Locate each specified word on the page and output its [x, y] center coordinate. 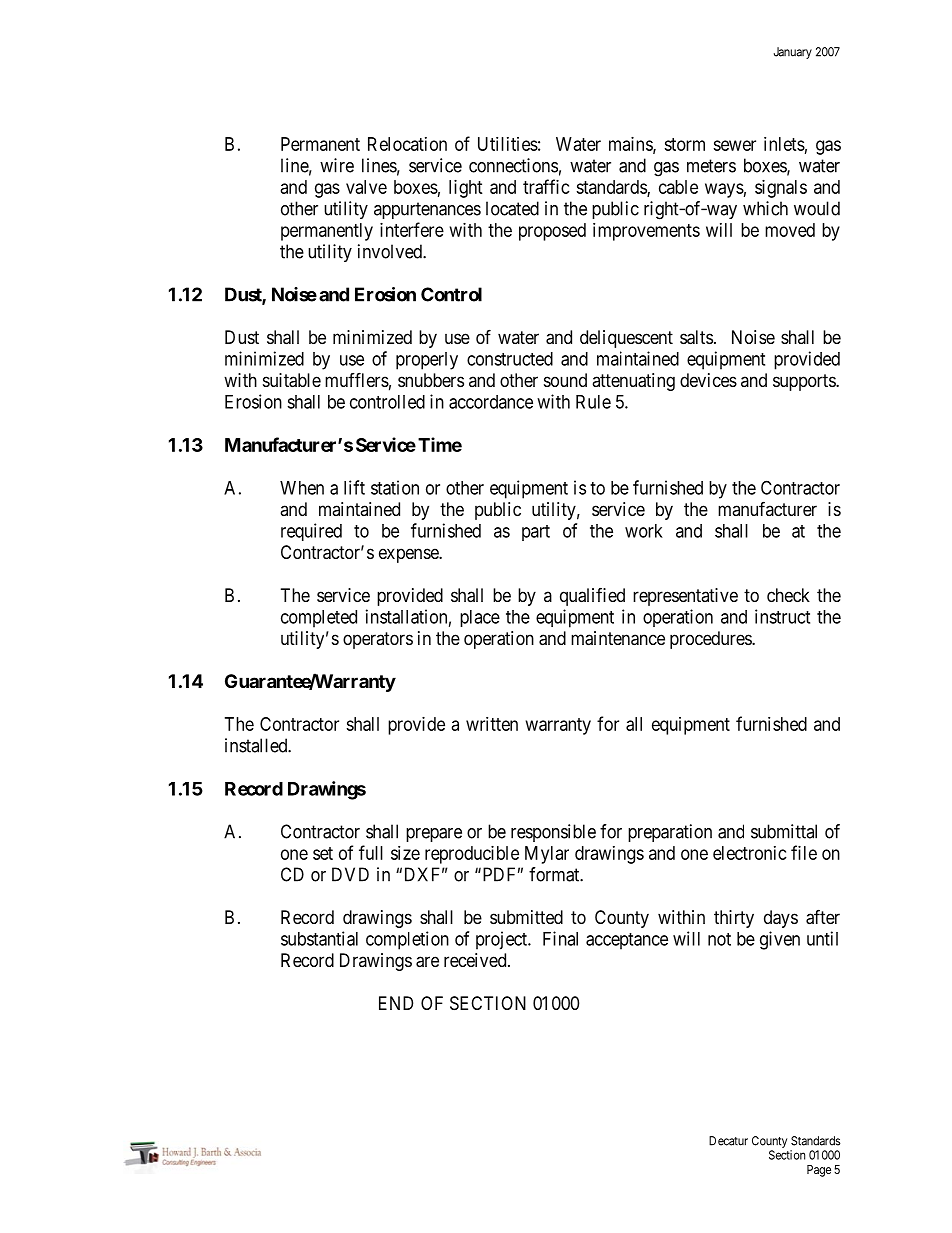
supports [805, 382]
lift [354, 487]
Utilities [508, 144]
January [793, 53]
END [396, 1003]
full [371, 852]
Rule [593, 402]
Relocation [407, 144]
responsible [553, 833]
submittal [784, 831]
